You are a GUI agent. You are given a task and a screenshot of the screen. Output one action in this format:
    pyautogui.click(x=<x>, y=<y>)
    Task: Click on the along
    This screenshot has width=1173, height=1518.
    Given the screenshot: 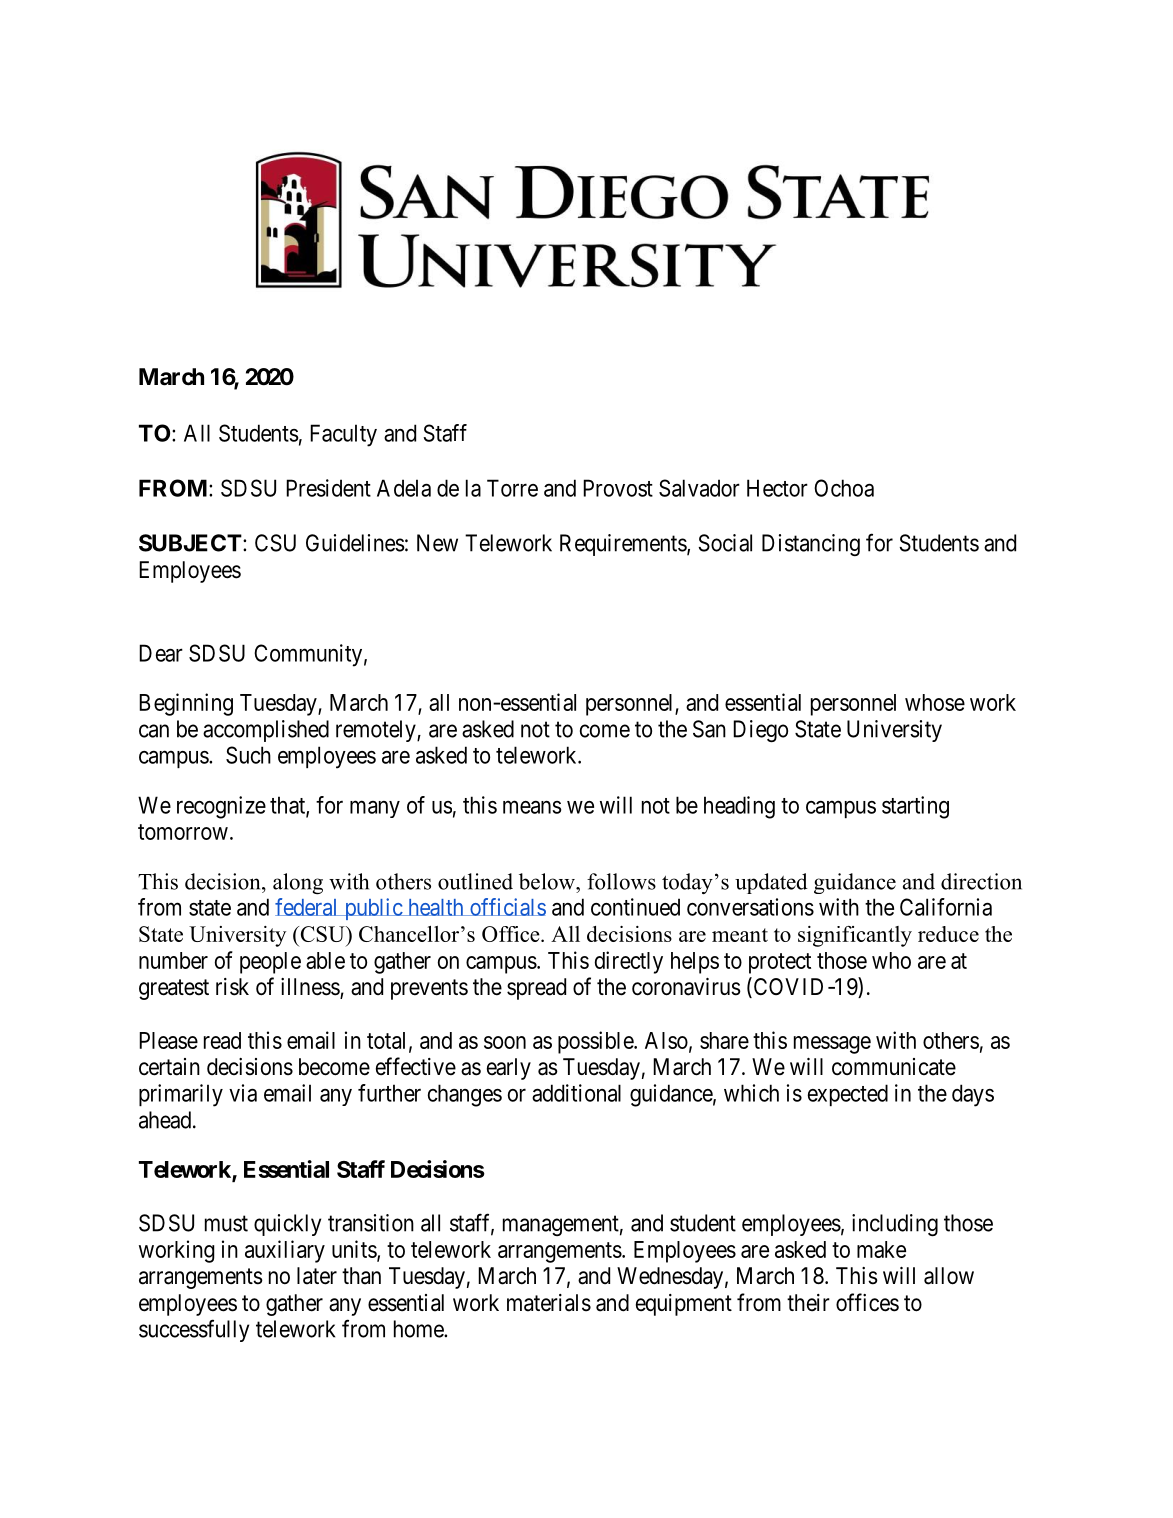 What is the action you would take?
    pyautogui.click(x=298, y=884)
